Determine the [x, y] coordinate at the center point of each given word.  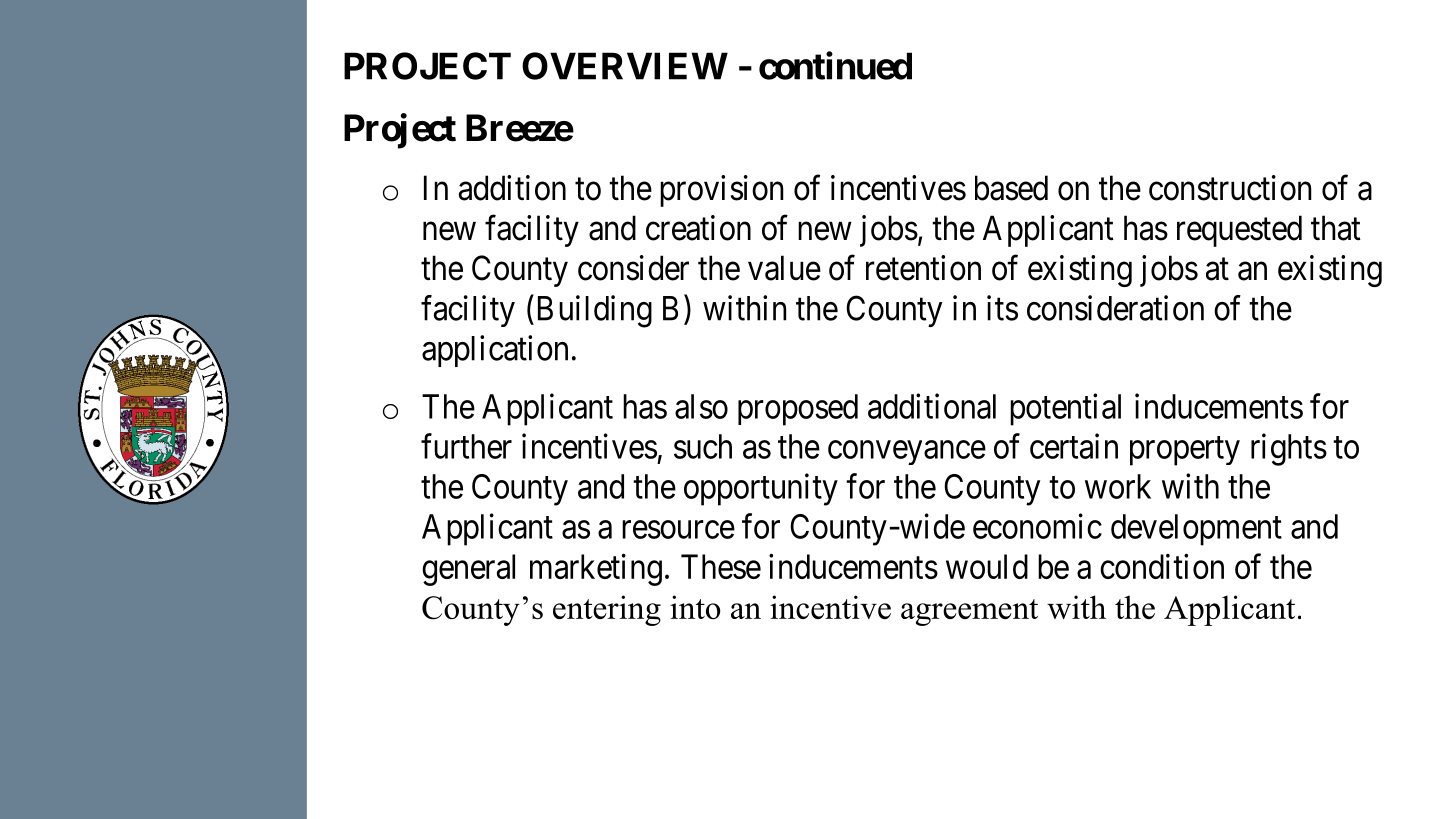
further [466, 446]
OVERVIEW [625, 66]
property [1185, 451]
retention [923, 268]
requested [1239, 231]
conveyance [907, 453]
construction [1230, 188]
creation [698, 228]
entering [607, 610]
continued [835, 66]
